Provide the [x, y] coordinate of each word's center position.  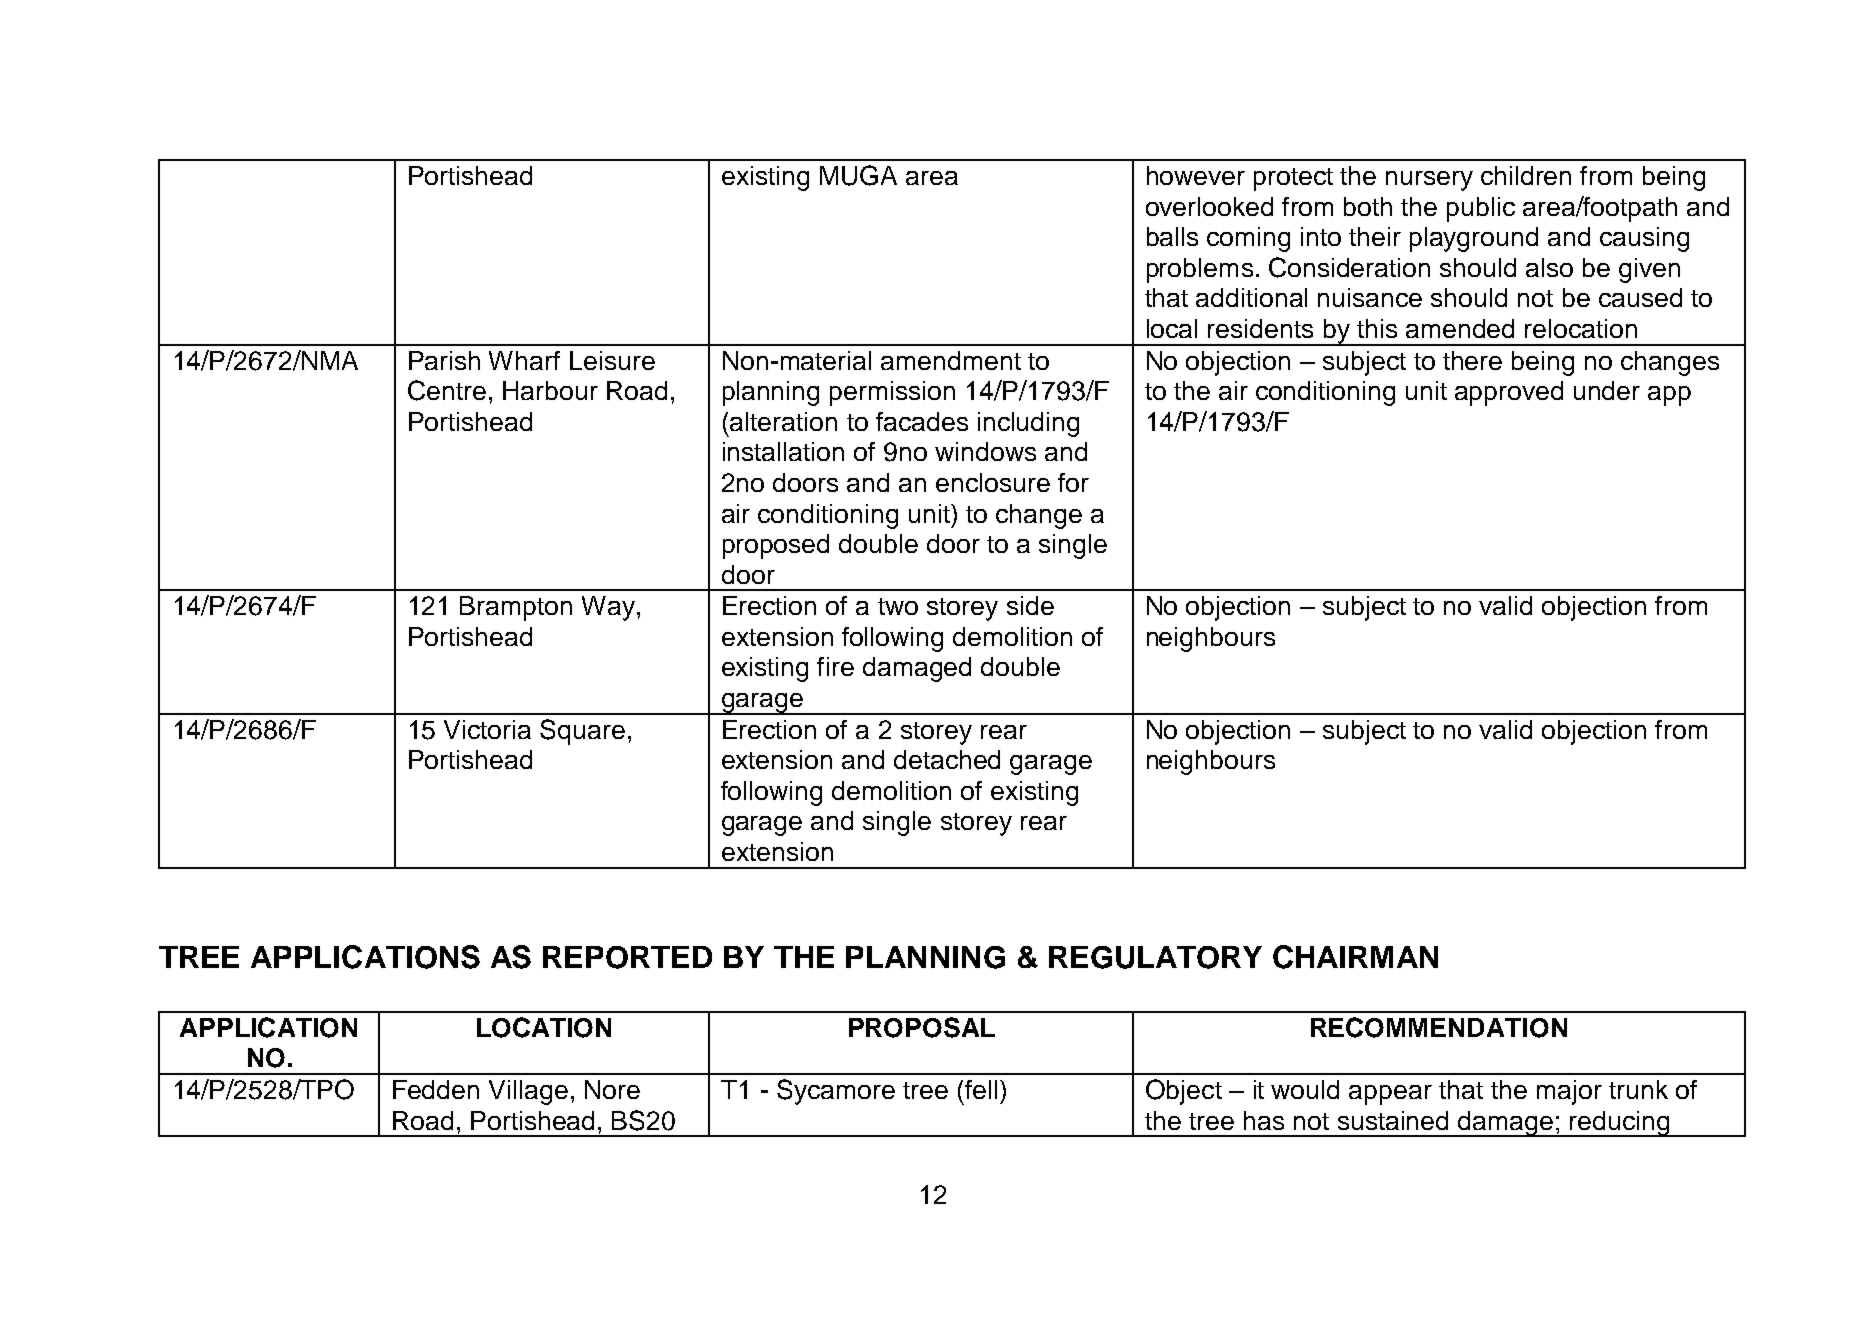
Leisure [612, 360]
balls [1172, 236]
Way [608, 608]
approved [1509, 393]
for [1073, 482]
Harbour [550, 390]
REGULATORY [1155, 957]
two [898, 606]
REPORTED [627, 957]
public [1481, 209]
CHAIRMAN [1355, 957]
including [1028, 424]
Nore [612, 1089]
